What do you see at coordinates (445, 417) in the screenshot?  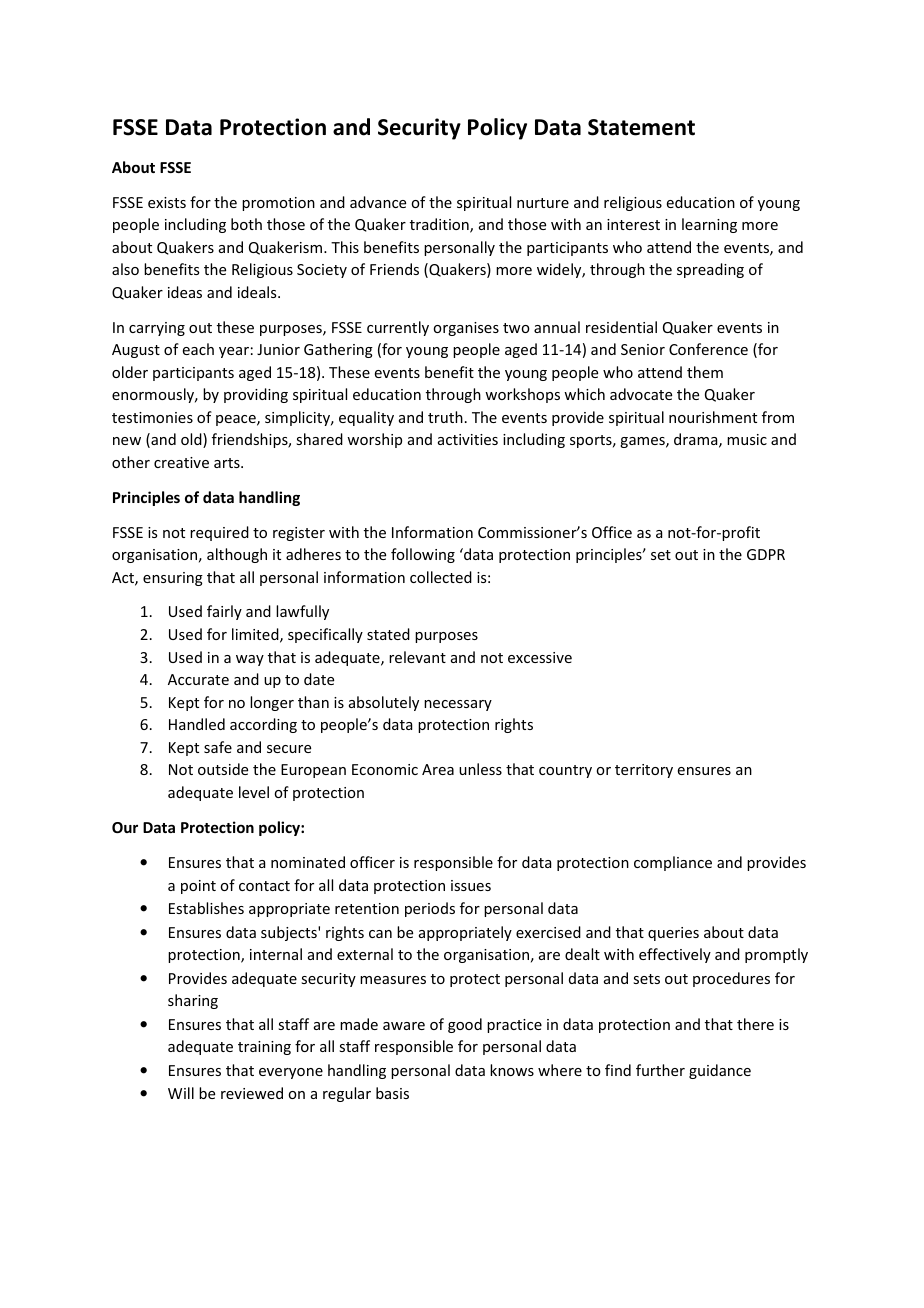 I see `truth` at bounding box center [445, 417].
